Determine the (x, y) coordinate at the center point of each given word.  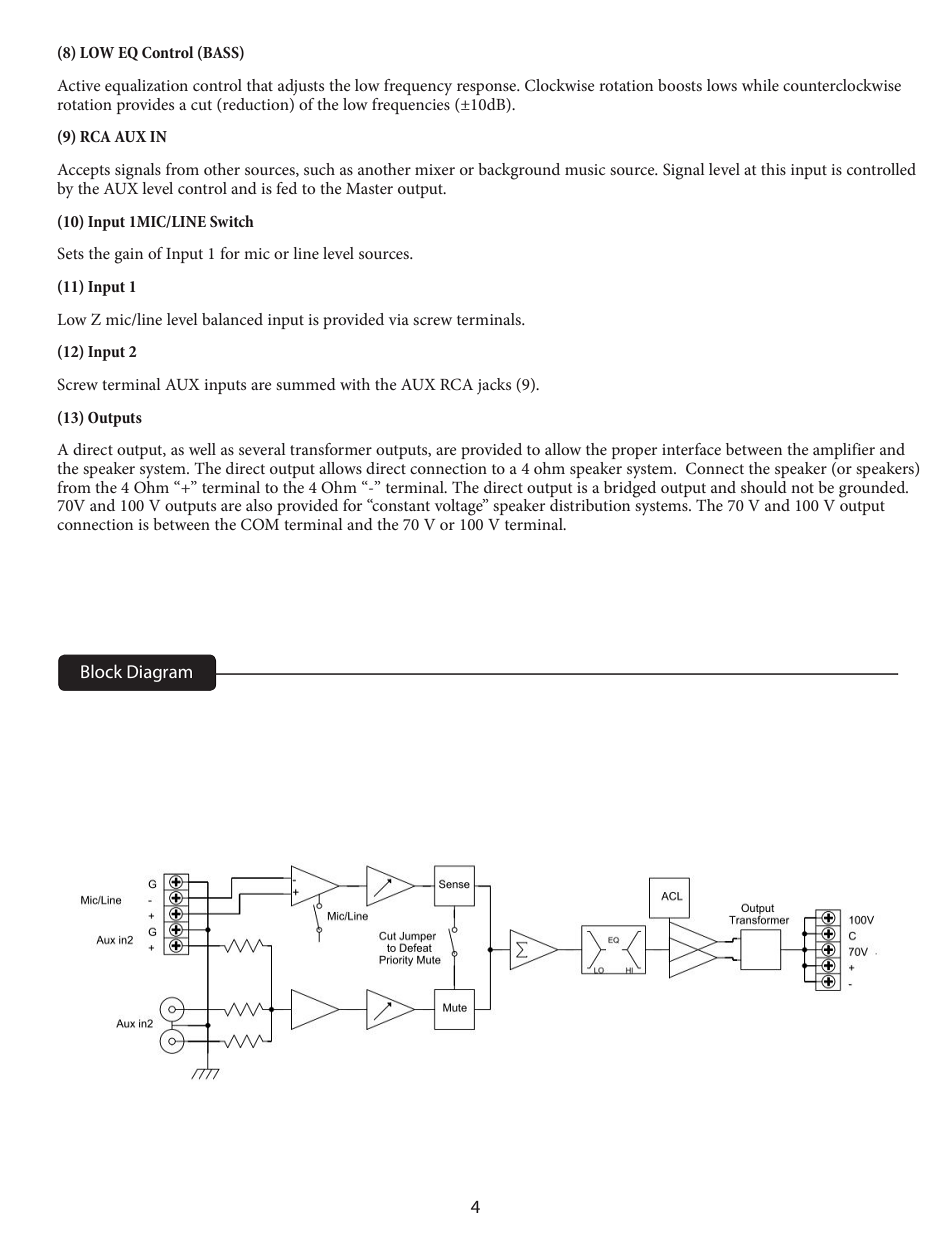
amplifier (844, 451)
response (488, 89)
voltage (460, 507)
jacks (494, 386)
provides (145, 106)
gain (128, 256)
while (760, 85)
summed (306, 384)
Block (101, 671)
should (764, 487)
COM (260, 524)
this (773, 169)
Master (369, 188)
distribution (590, 505)
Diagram (159, 673)
